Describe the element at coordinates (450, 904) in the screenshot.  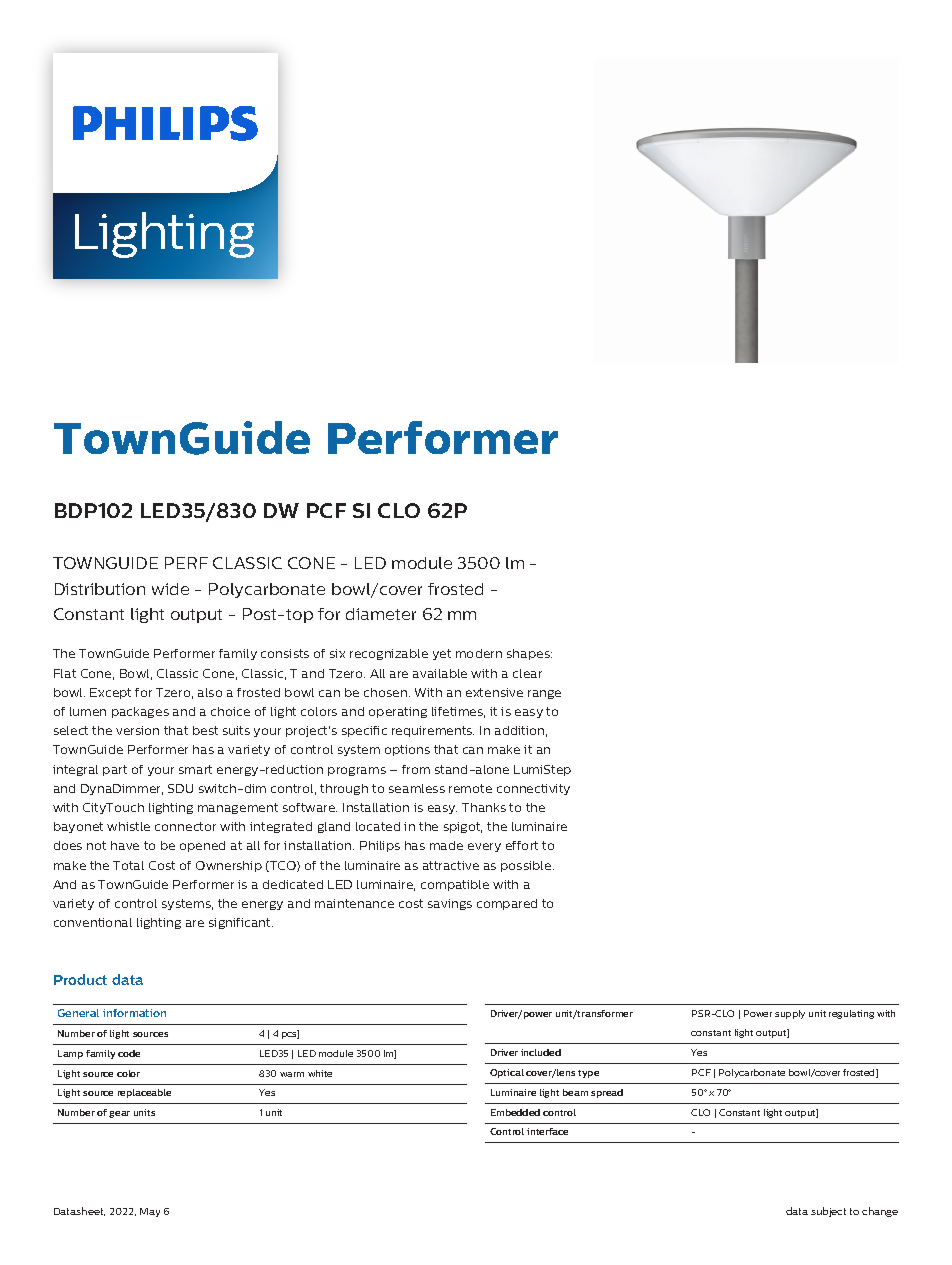
I see `savings` at that location.
